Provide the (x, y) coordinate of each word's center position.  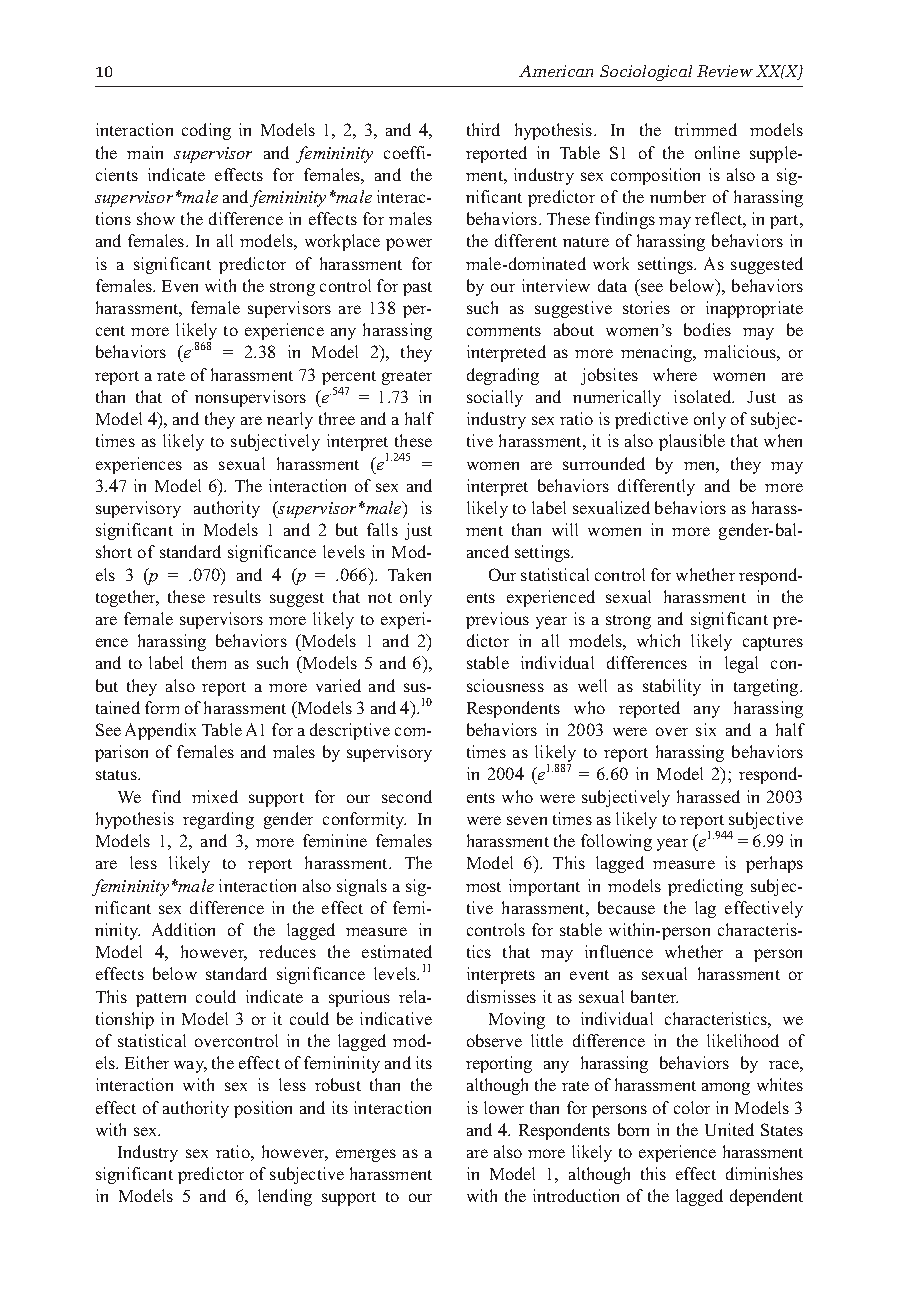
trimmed (706, 129)
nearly (290, 420)
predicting (705, 887)
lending (285, 1197)
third (483, 129)
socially (495, 398)
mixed (215, 796)
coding (206, 131)
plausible (692, 442)
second (407, 796)
